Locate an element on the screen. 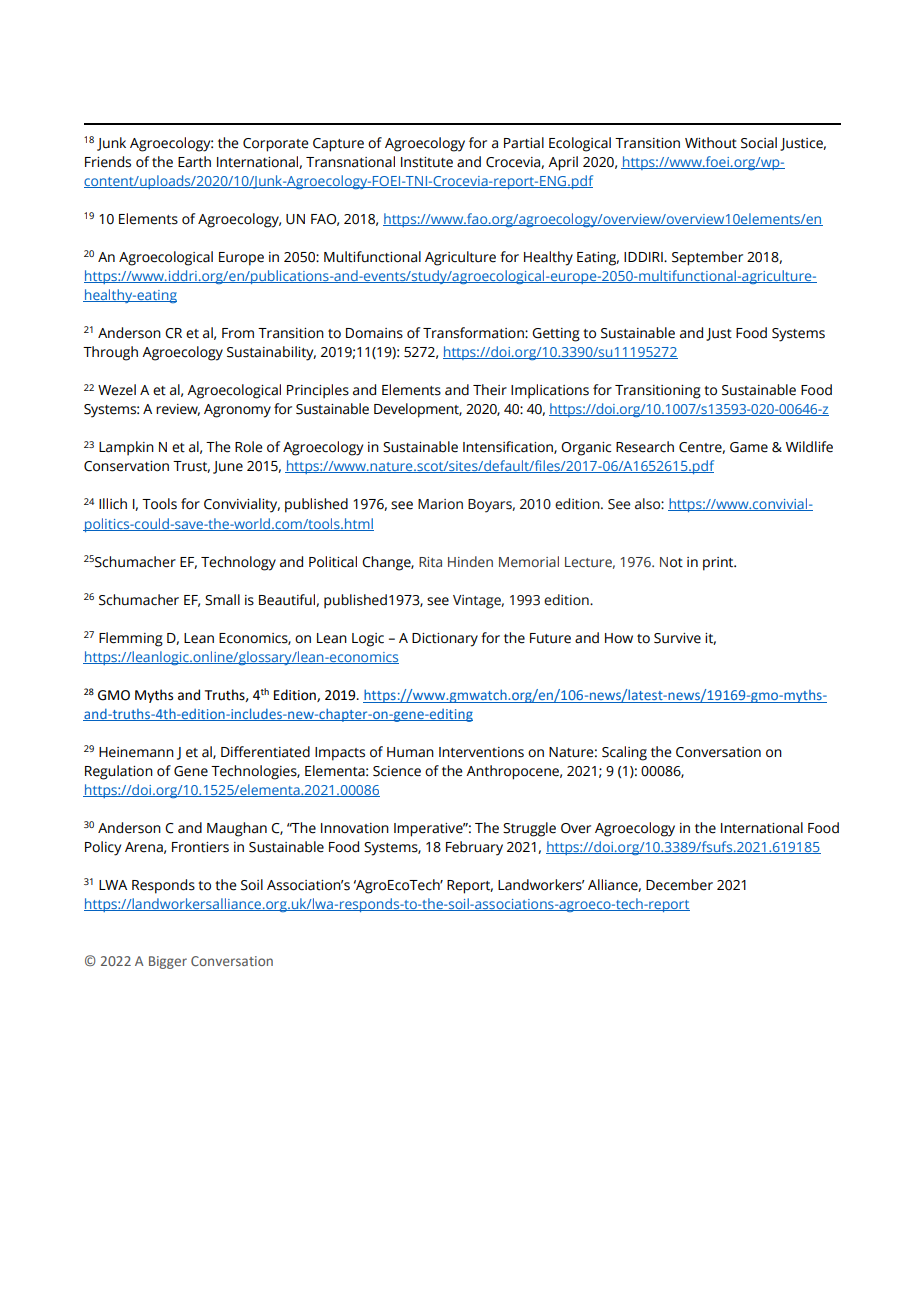 This screenshot has height=1308, width=924. Game is located at coordinates (749, 447).
